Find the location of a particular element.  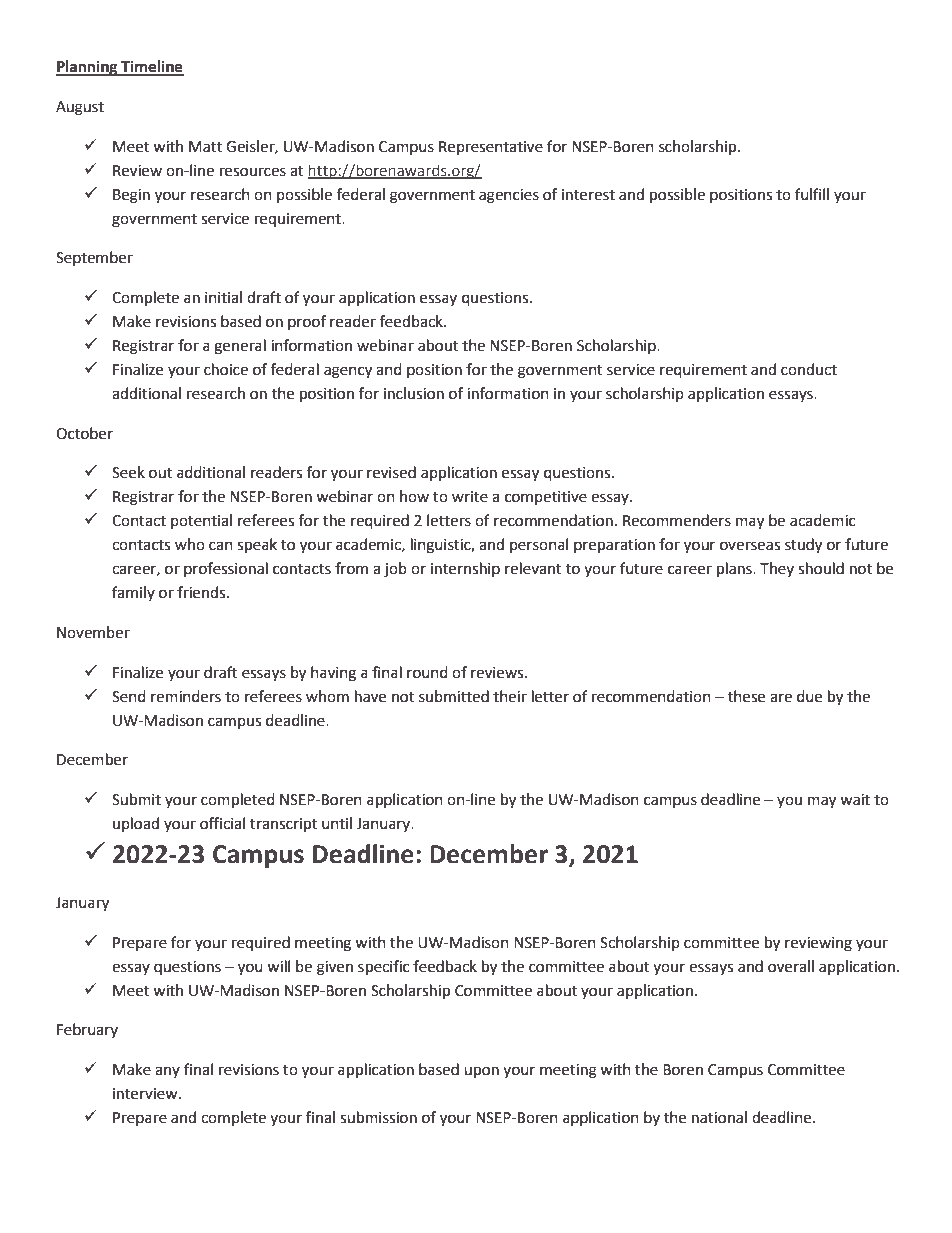

reminders is located at coordinates (186, 696).
